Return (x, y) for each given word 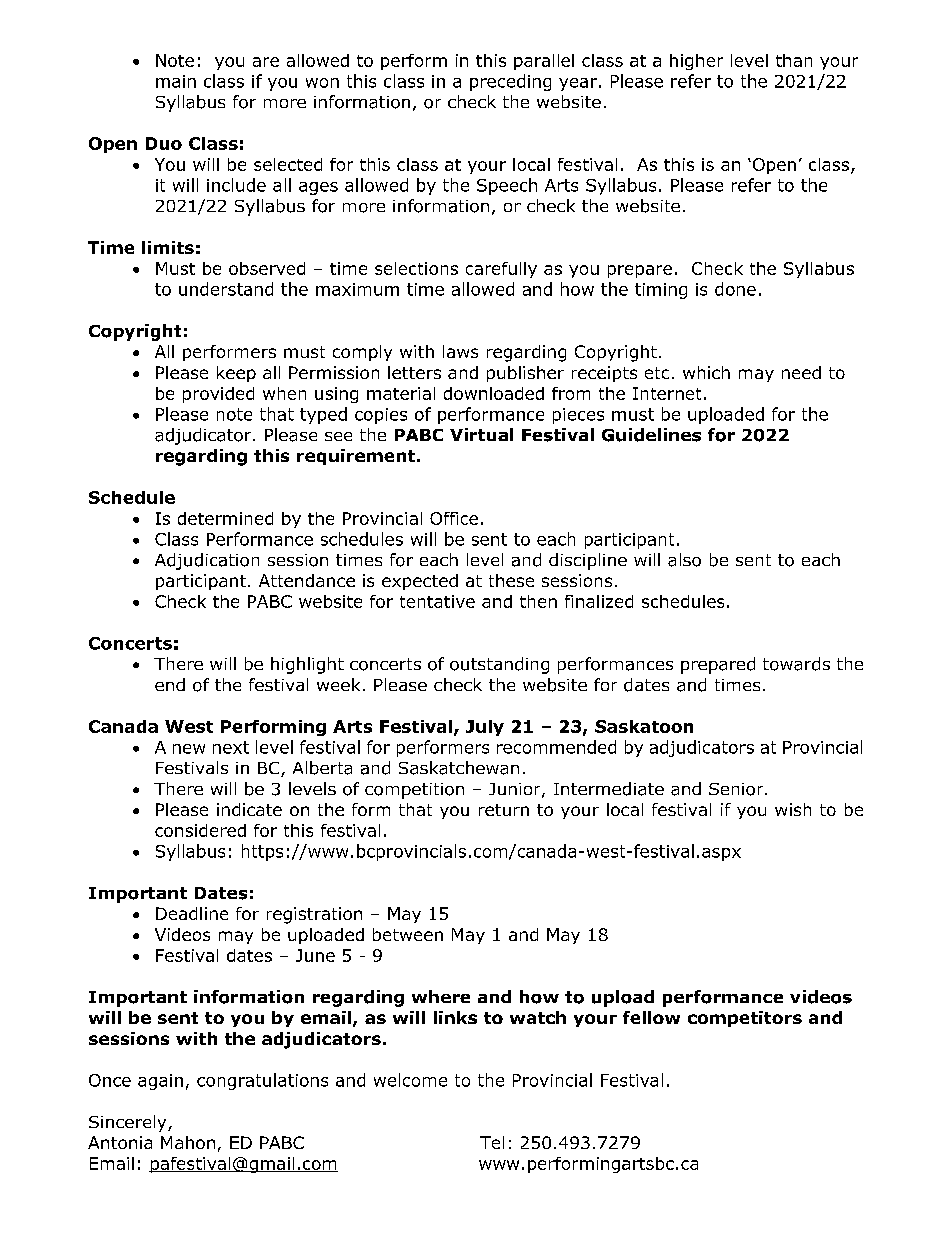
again (160, 1082)
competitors (745, 1019)
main (176, 81)
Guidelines (651, 435)
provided (218, 395)
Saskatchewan (459, 768)
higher (696, 62)
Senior (737, 789)
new (189, 749)
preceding (510, 82)
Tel (492, 1142)
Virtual (481, 434)
